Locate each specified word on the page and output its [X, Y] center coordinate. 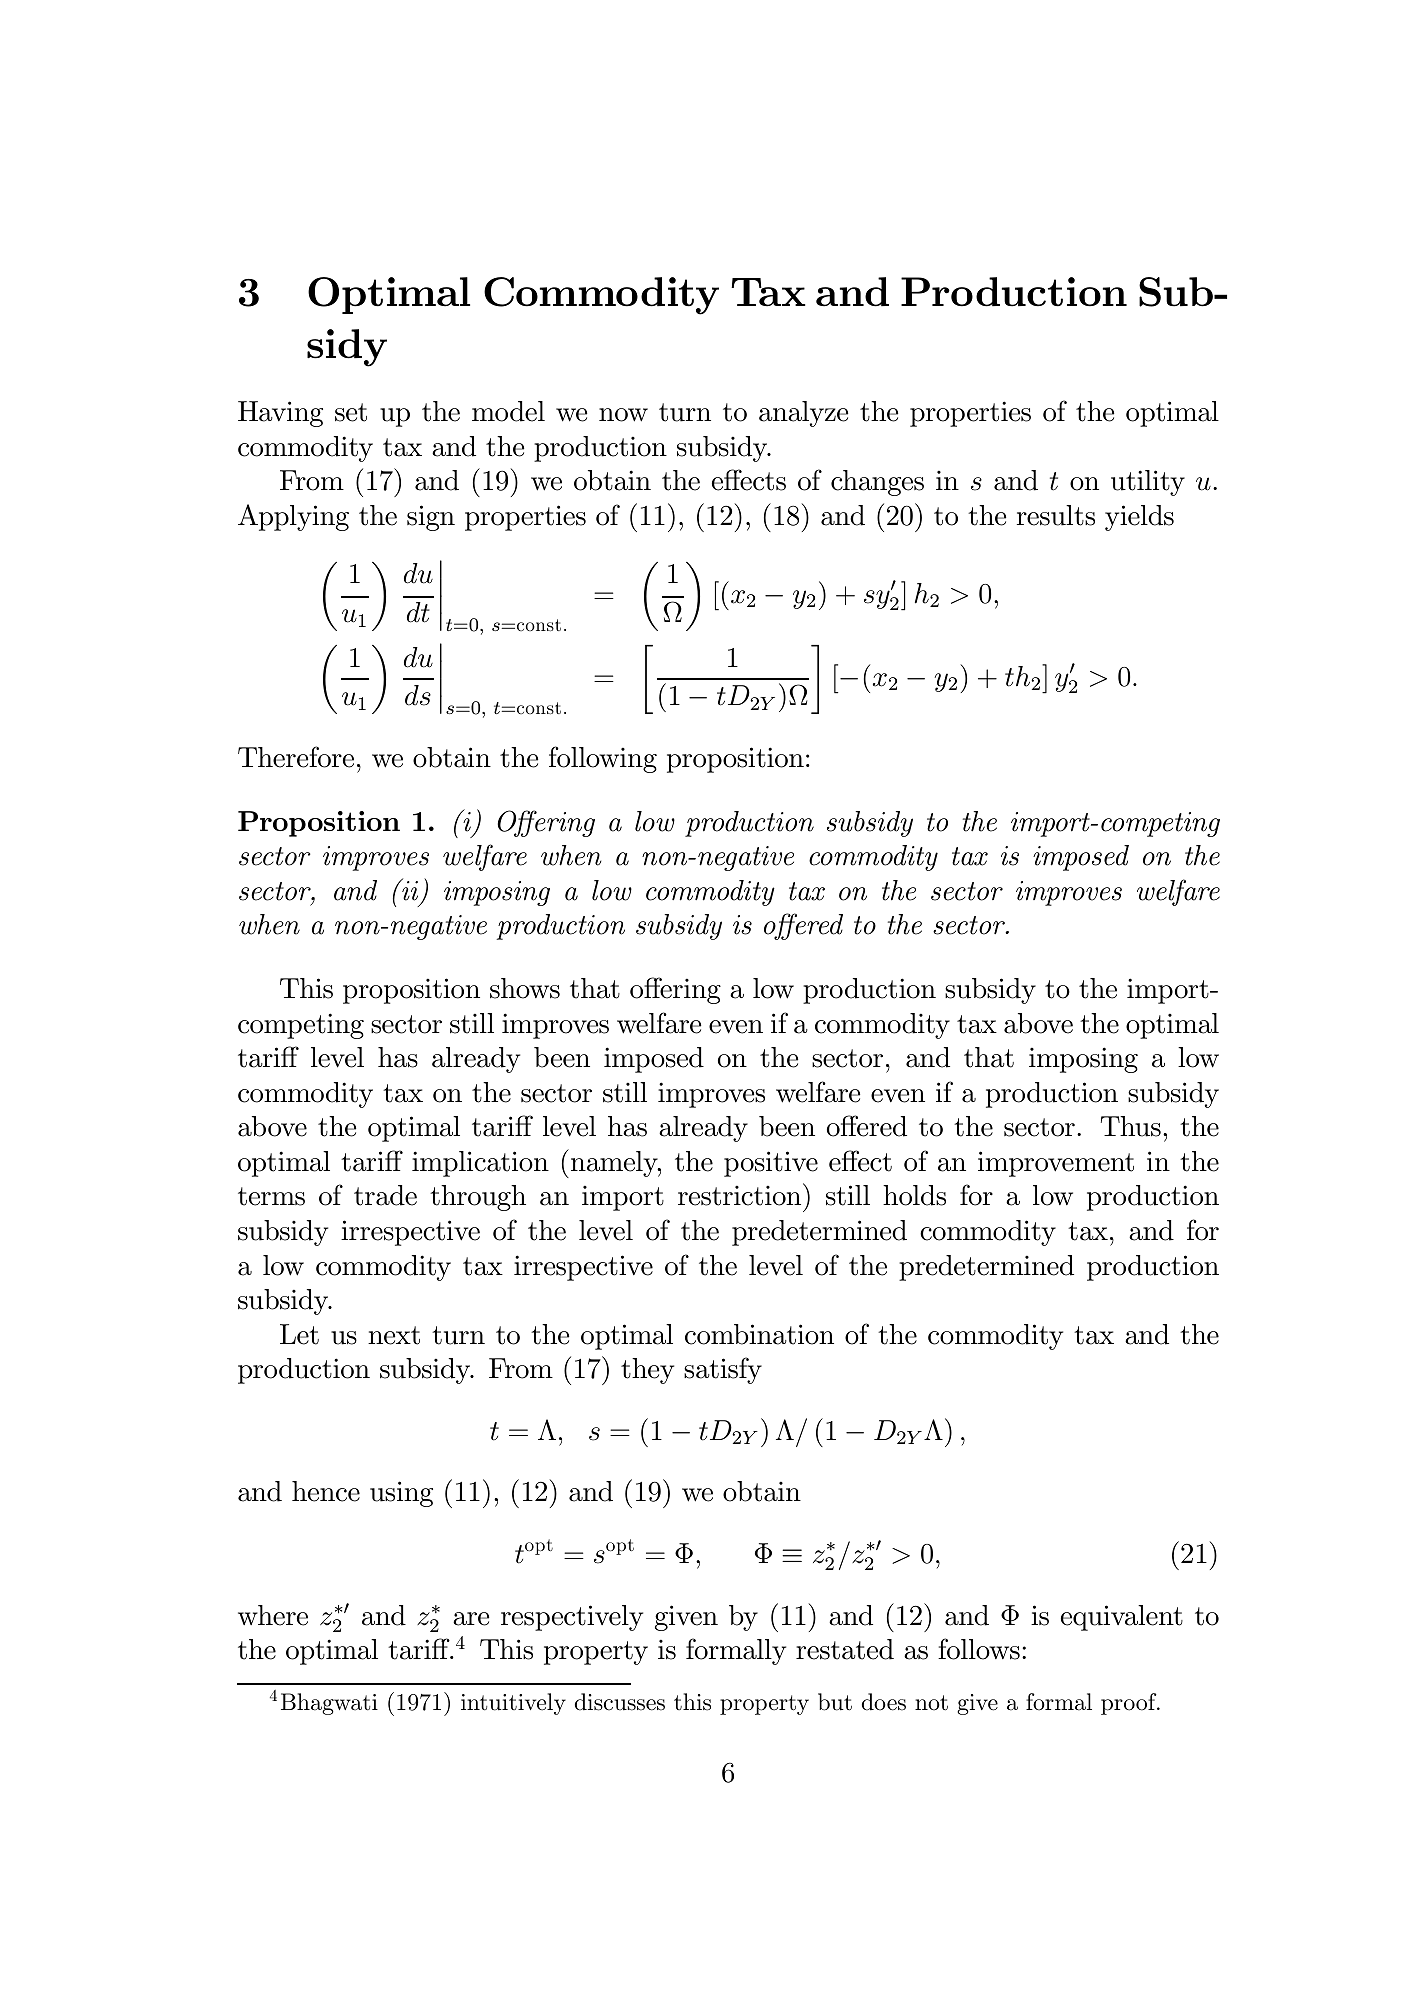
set [351, 412]
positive [771, 1164]
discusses [620, 1702]
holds [914, 1195]
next [394, 1335]
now [623, 415]
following [603, 759]
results [1056, 515]
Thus [1131, 1126]
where [273, 1615]
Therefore [296, 757]
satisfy [723, 1370]
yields [1139, 518]
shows [525, 988]
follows [979, 1649]
